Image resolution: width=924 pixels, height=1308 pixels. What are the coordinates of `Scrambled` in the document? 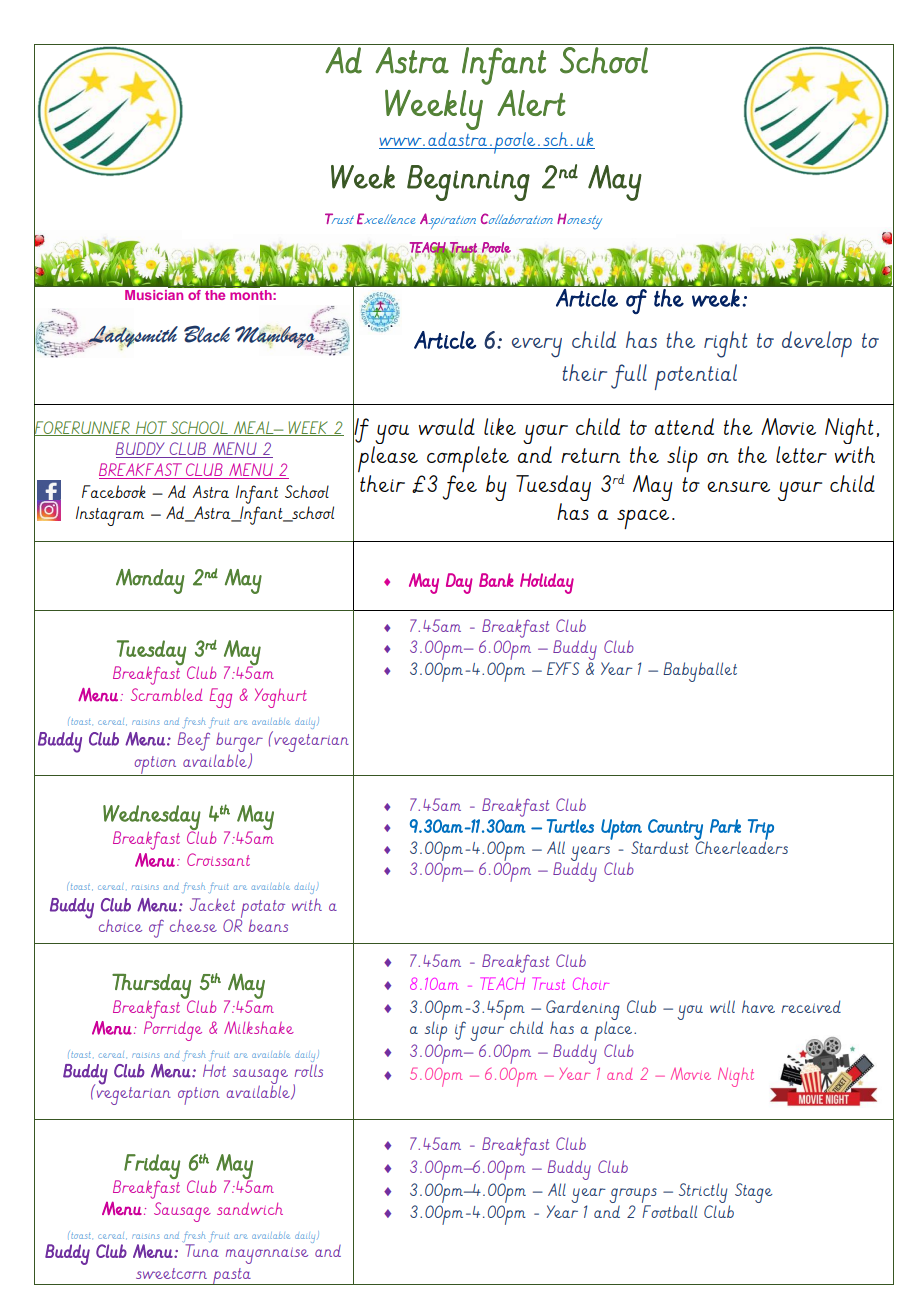 It's located at (167, 694).
